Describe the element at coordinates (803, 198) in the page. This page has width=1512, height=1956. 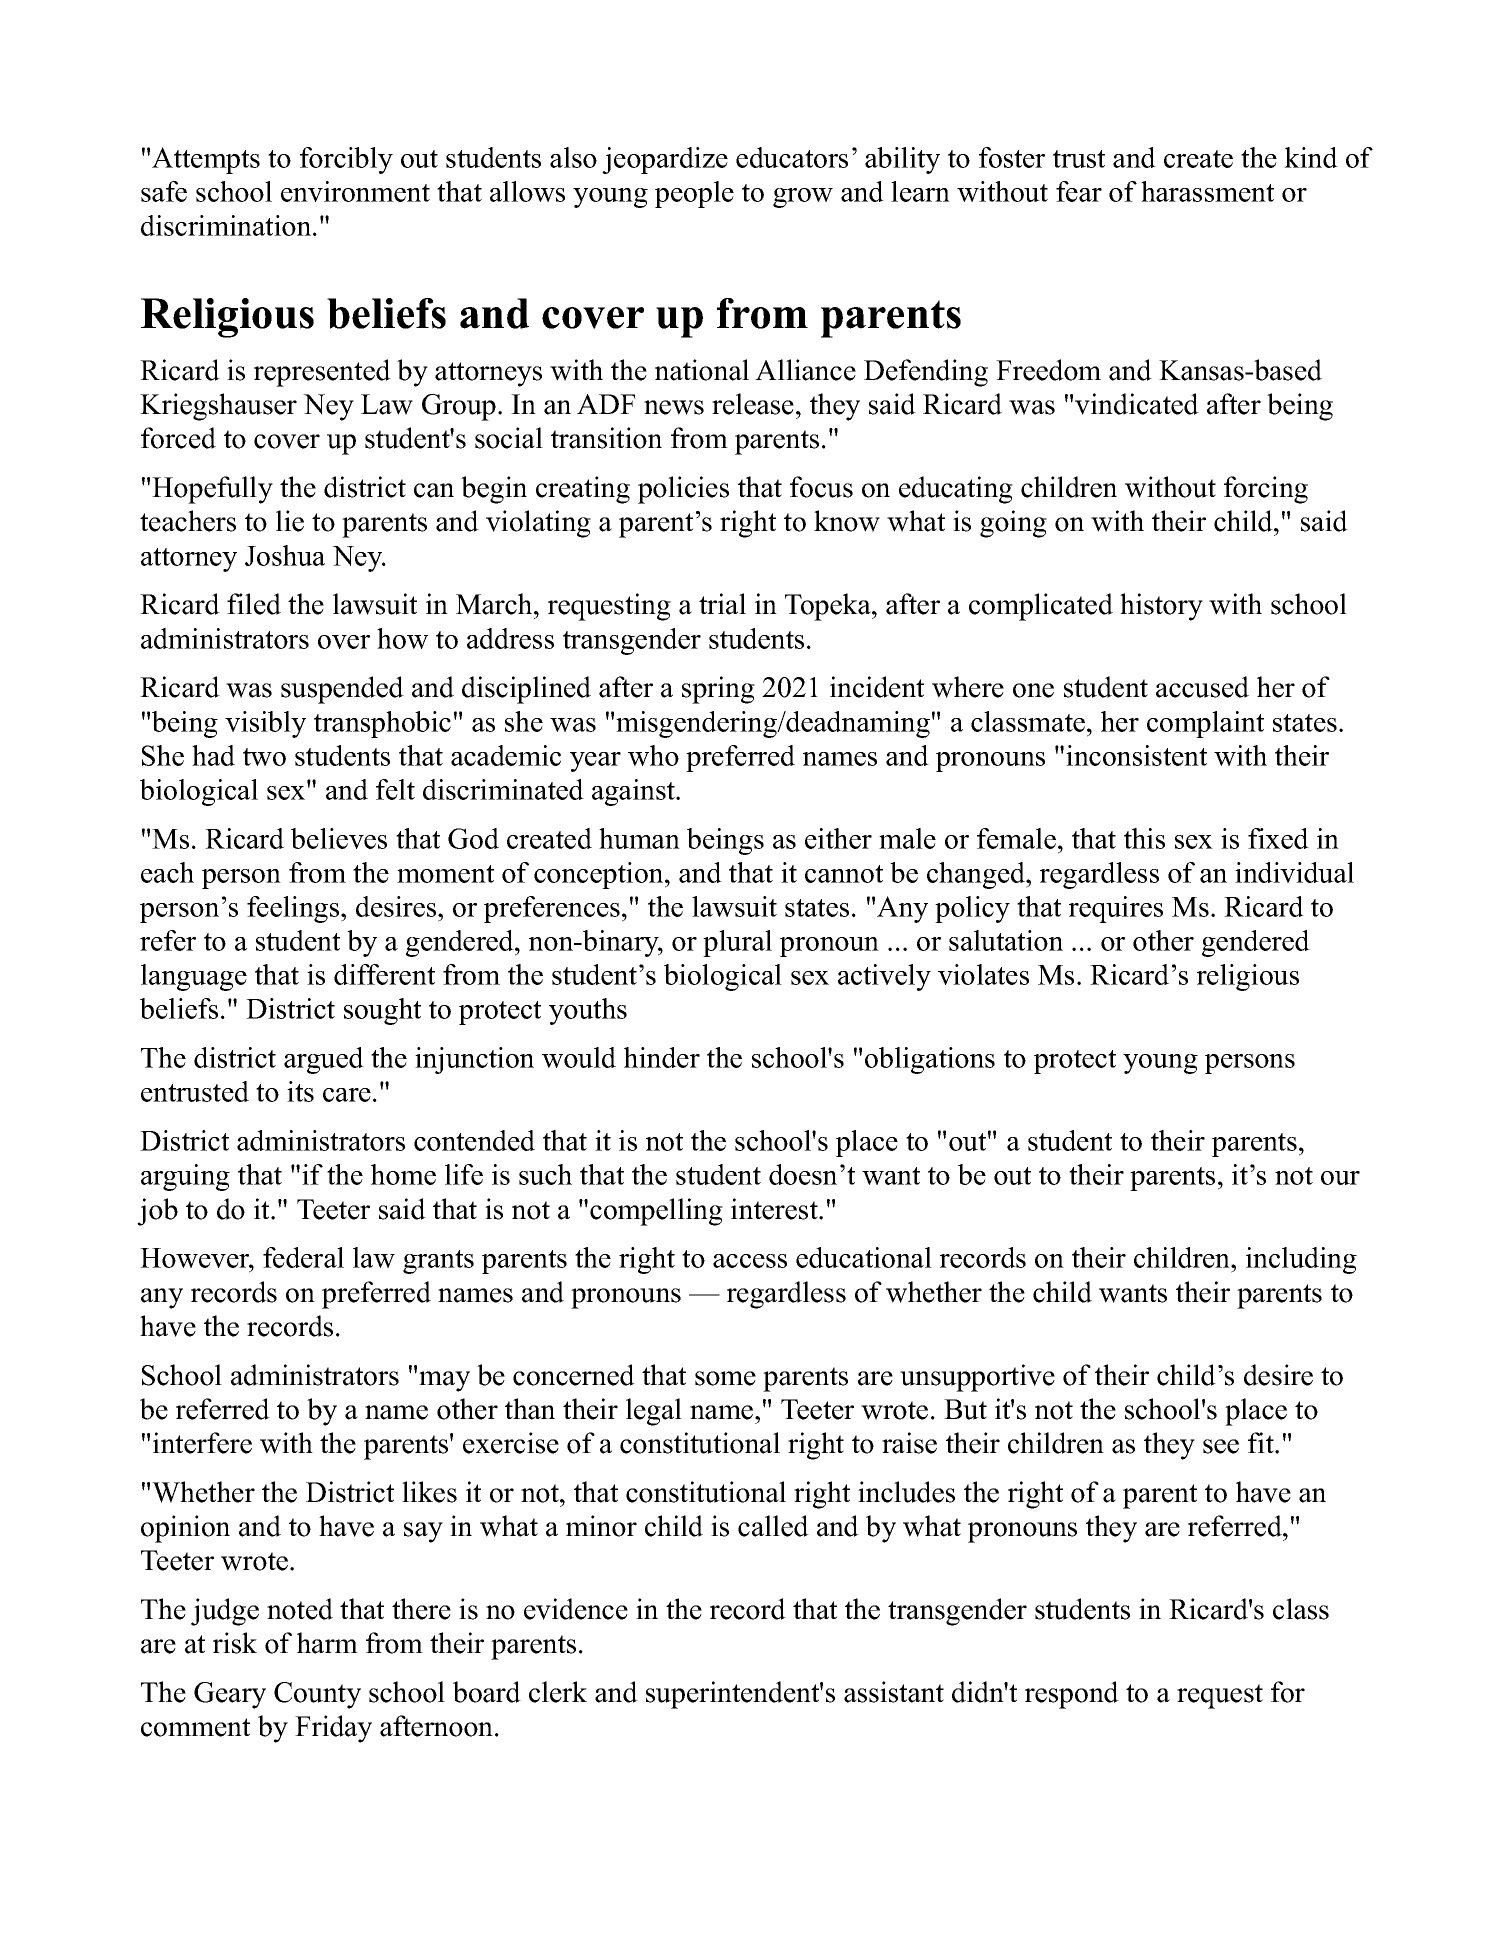
I see `grow` at that location.
